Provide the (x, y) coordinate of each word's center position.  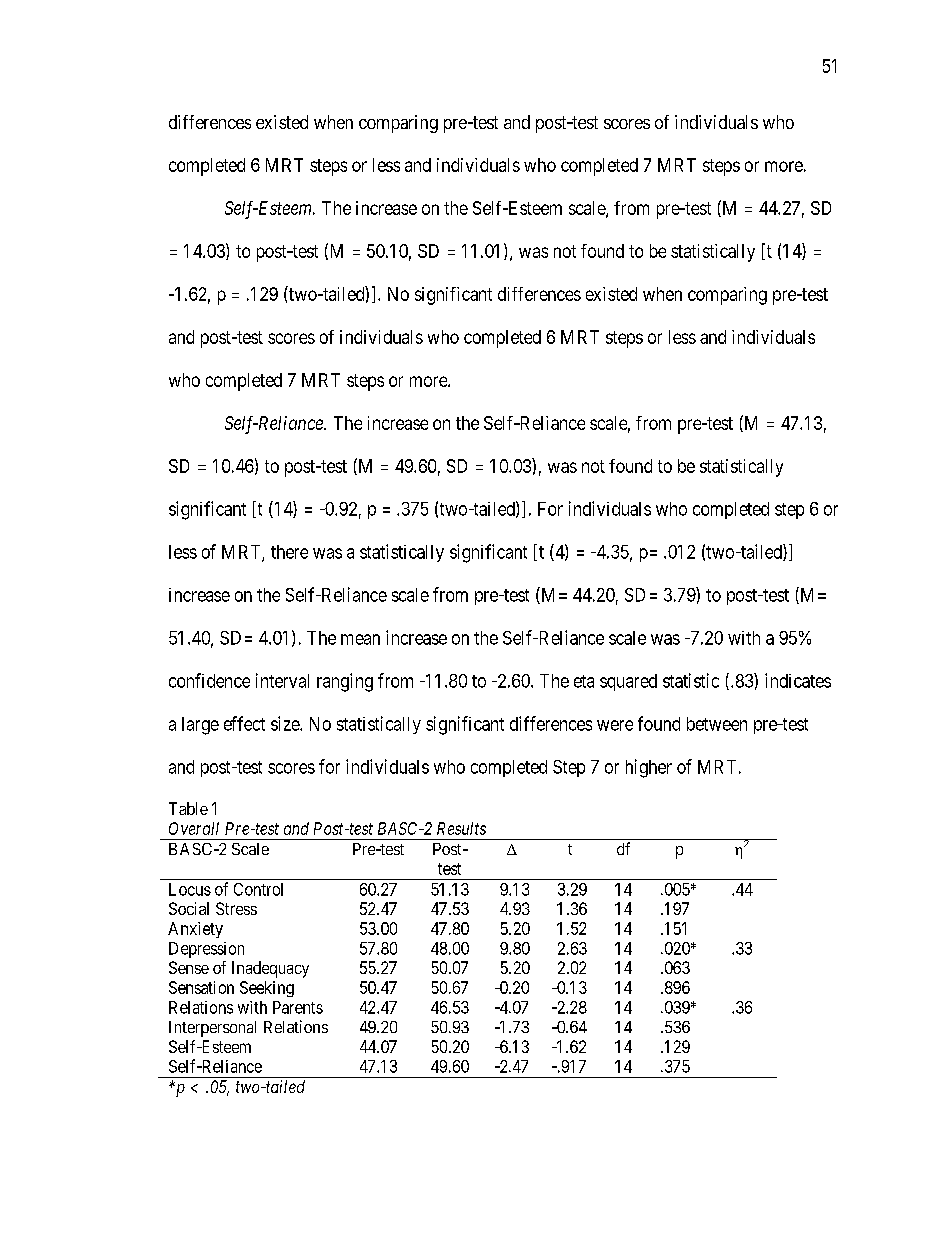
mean (360, 639)
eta (584, 681)
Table (188, 808)
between (717, 724)
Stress (236, 908)
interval (282, 680)
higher (649, 768)
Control (258, 889)
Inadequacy (270, 969)
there (289, 552)
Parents (298, 1007)
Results (461, 828)
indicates (798, 680)
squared (628, 682)
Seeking (267, 989)
